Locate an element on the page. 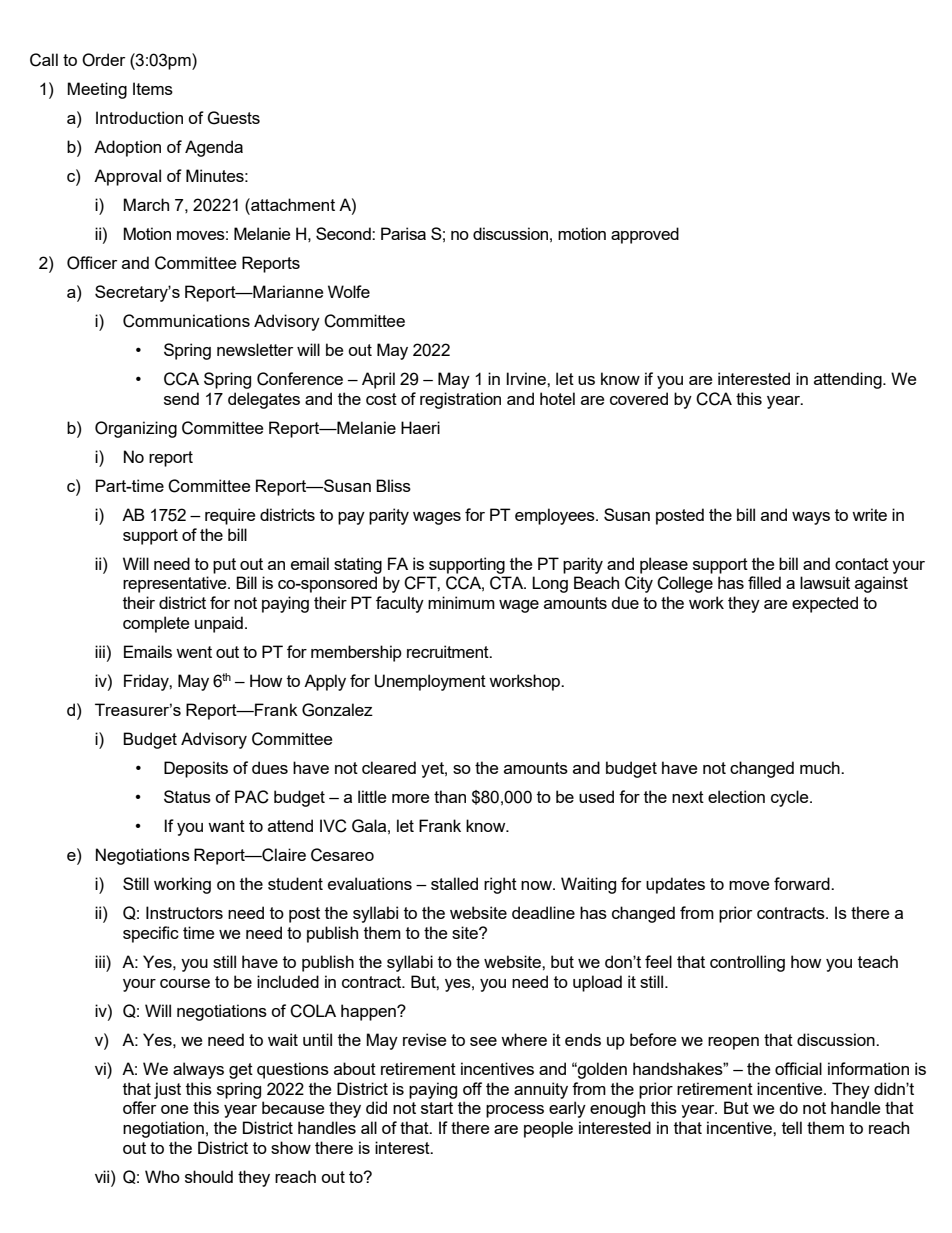  Items is located at coordinates (153, 88).
